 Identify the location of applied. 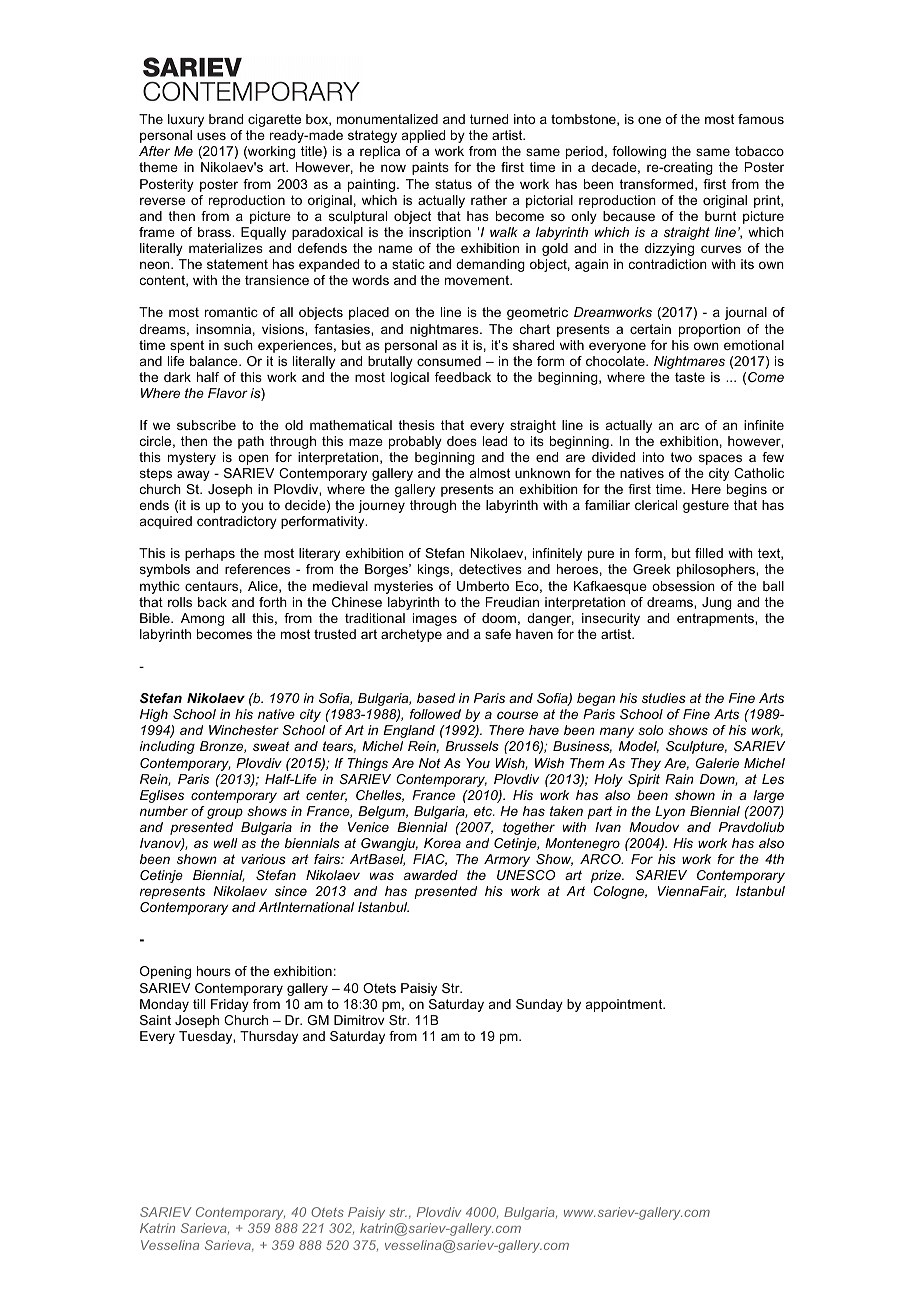
(423, 136).
